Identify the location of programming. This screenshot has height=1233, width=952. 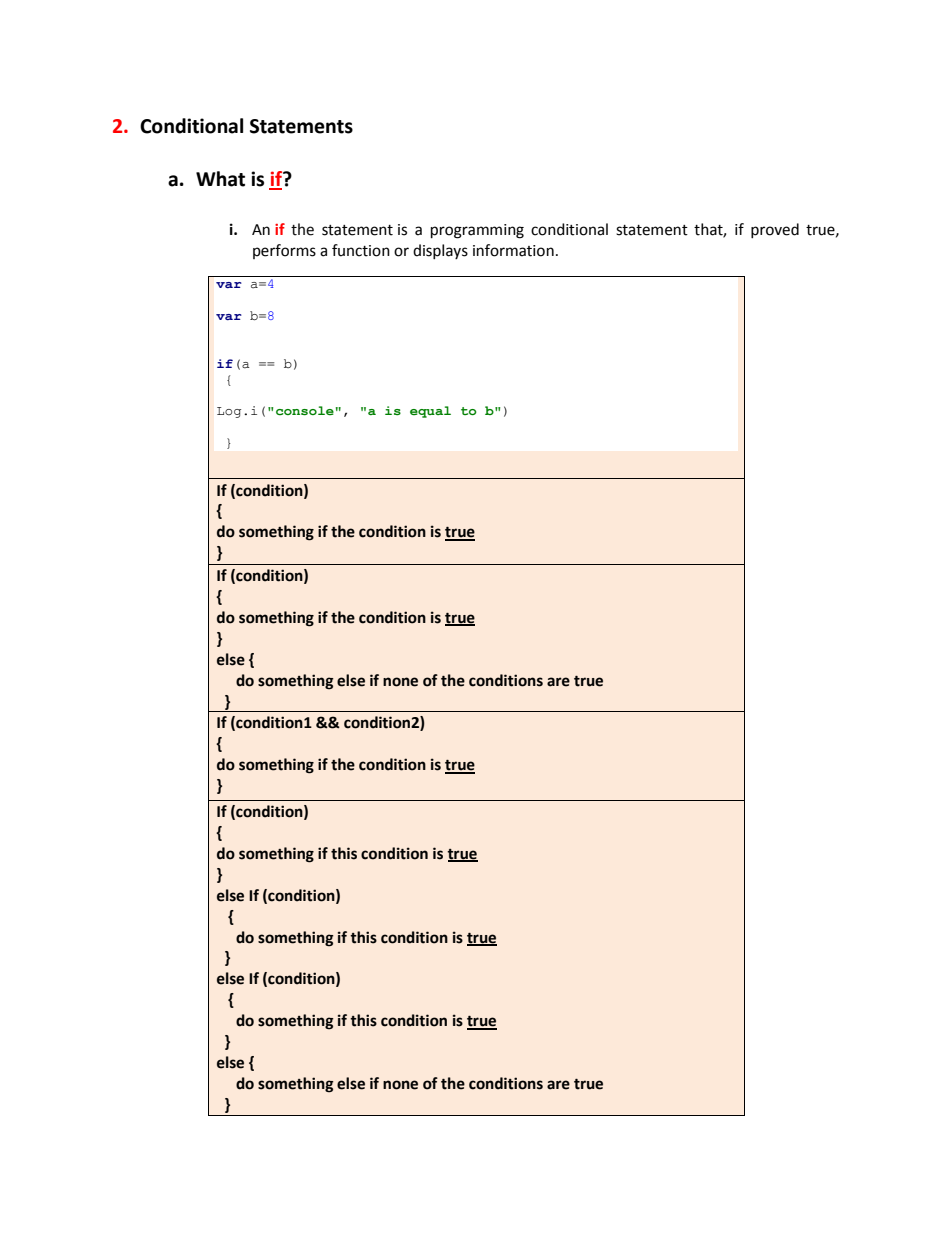
(477, 231).
